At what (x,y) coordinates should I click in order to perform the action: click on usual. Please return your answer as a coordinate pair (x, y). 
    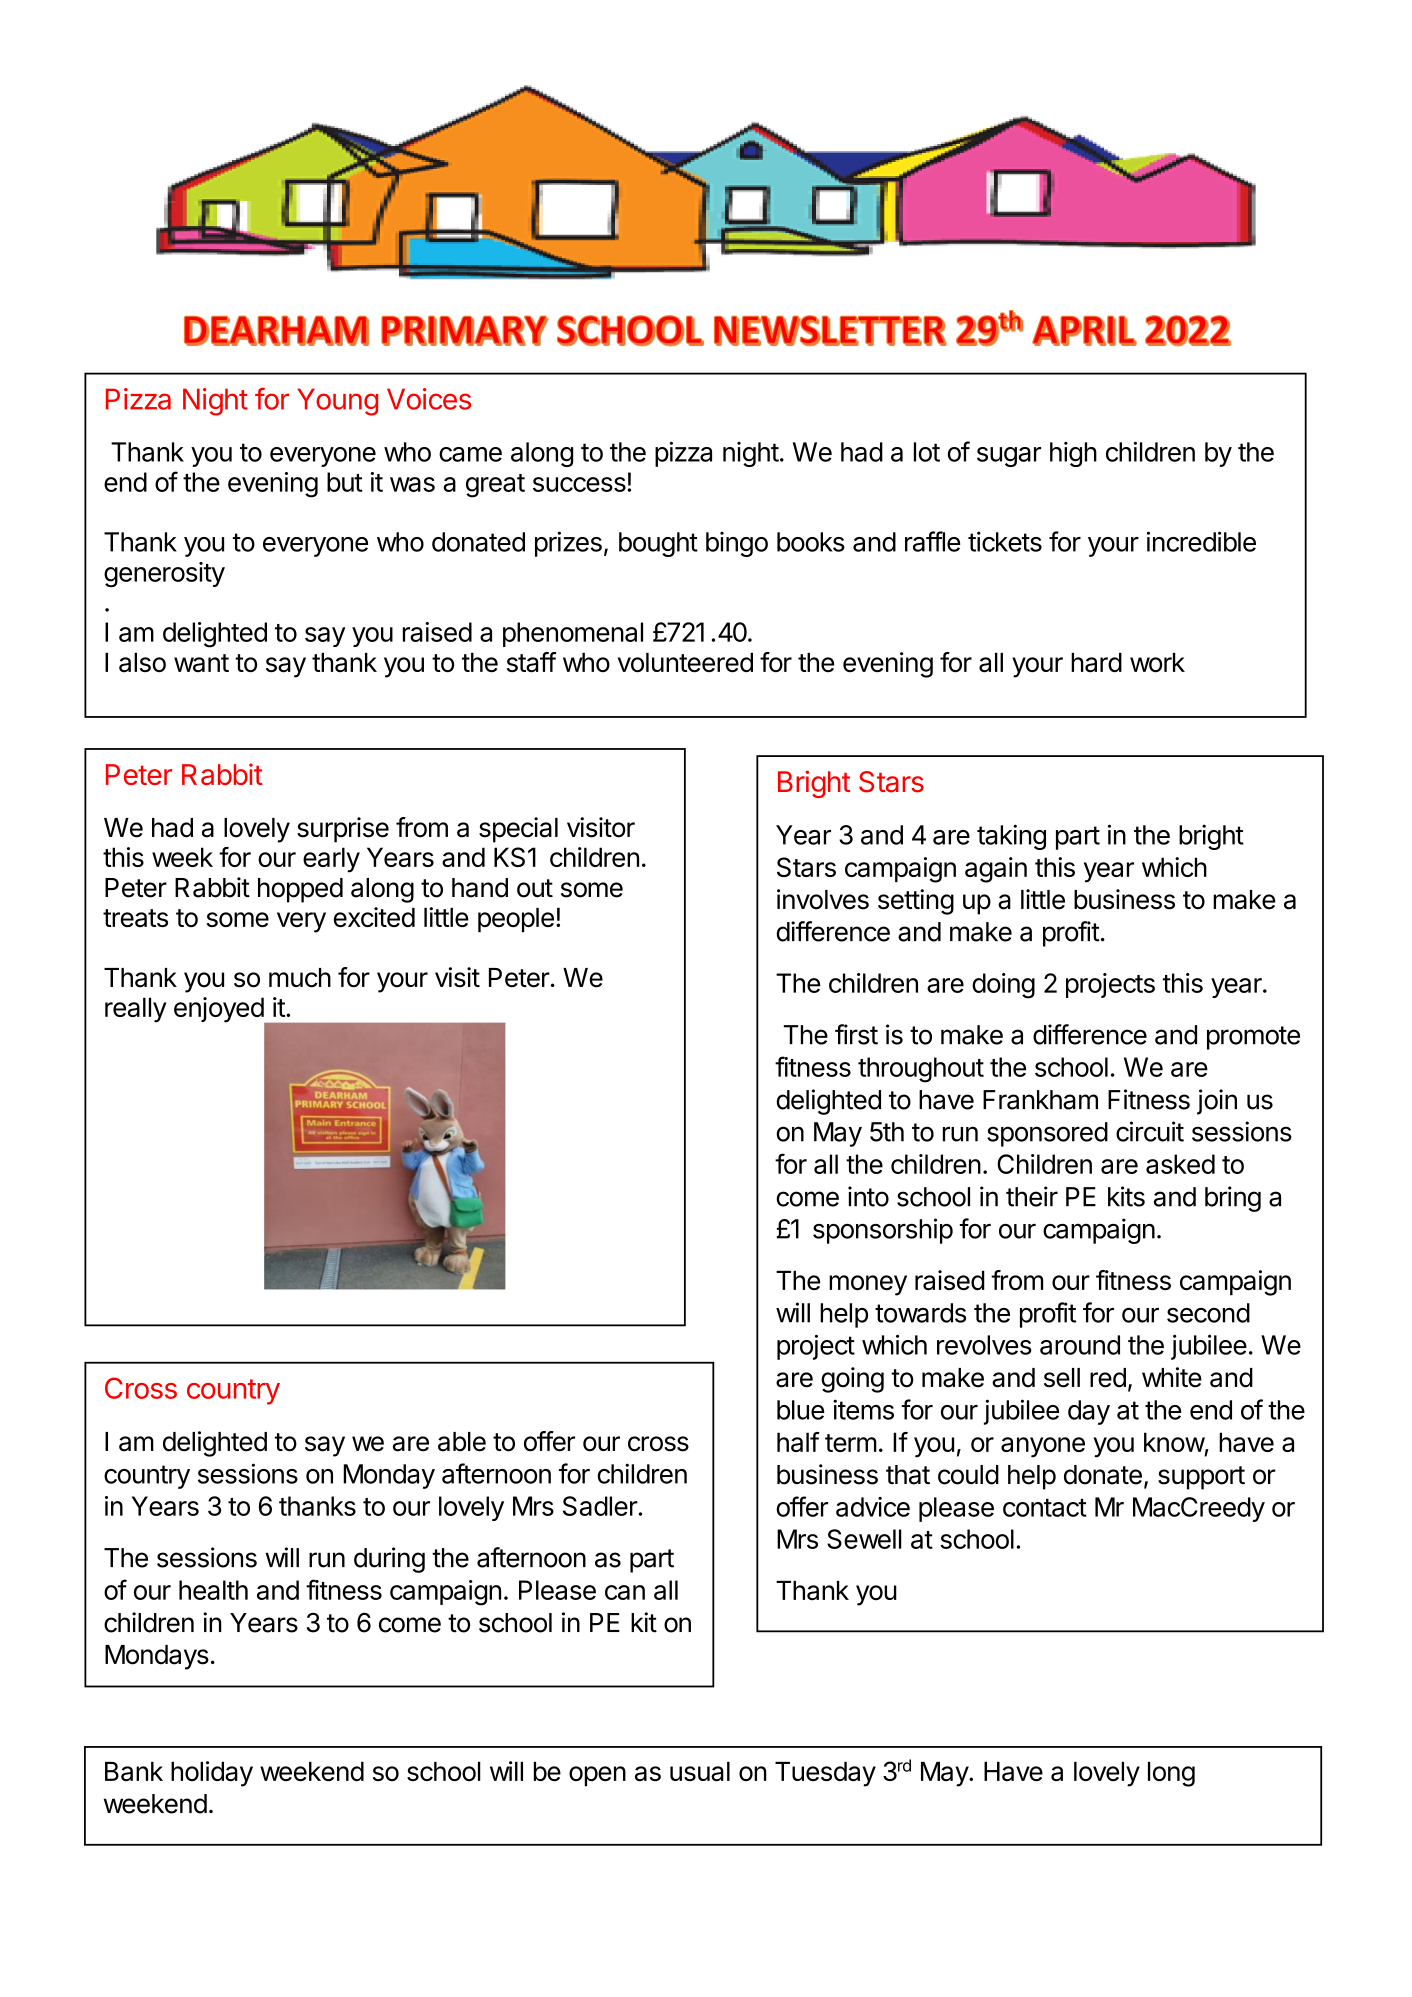
    Looking at the image, I should click on (700, 1771).
